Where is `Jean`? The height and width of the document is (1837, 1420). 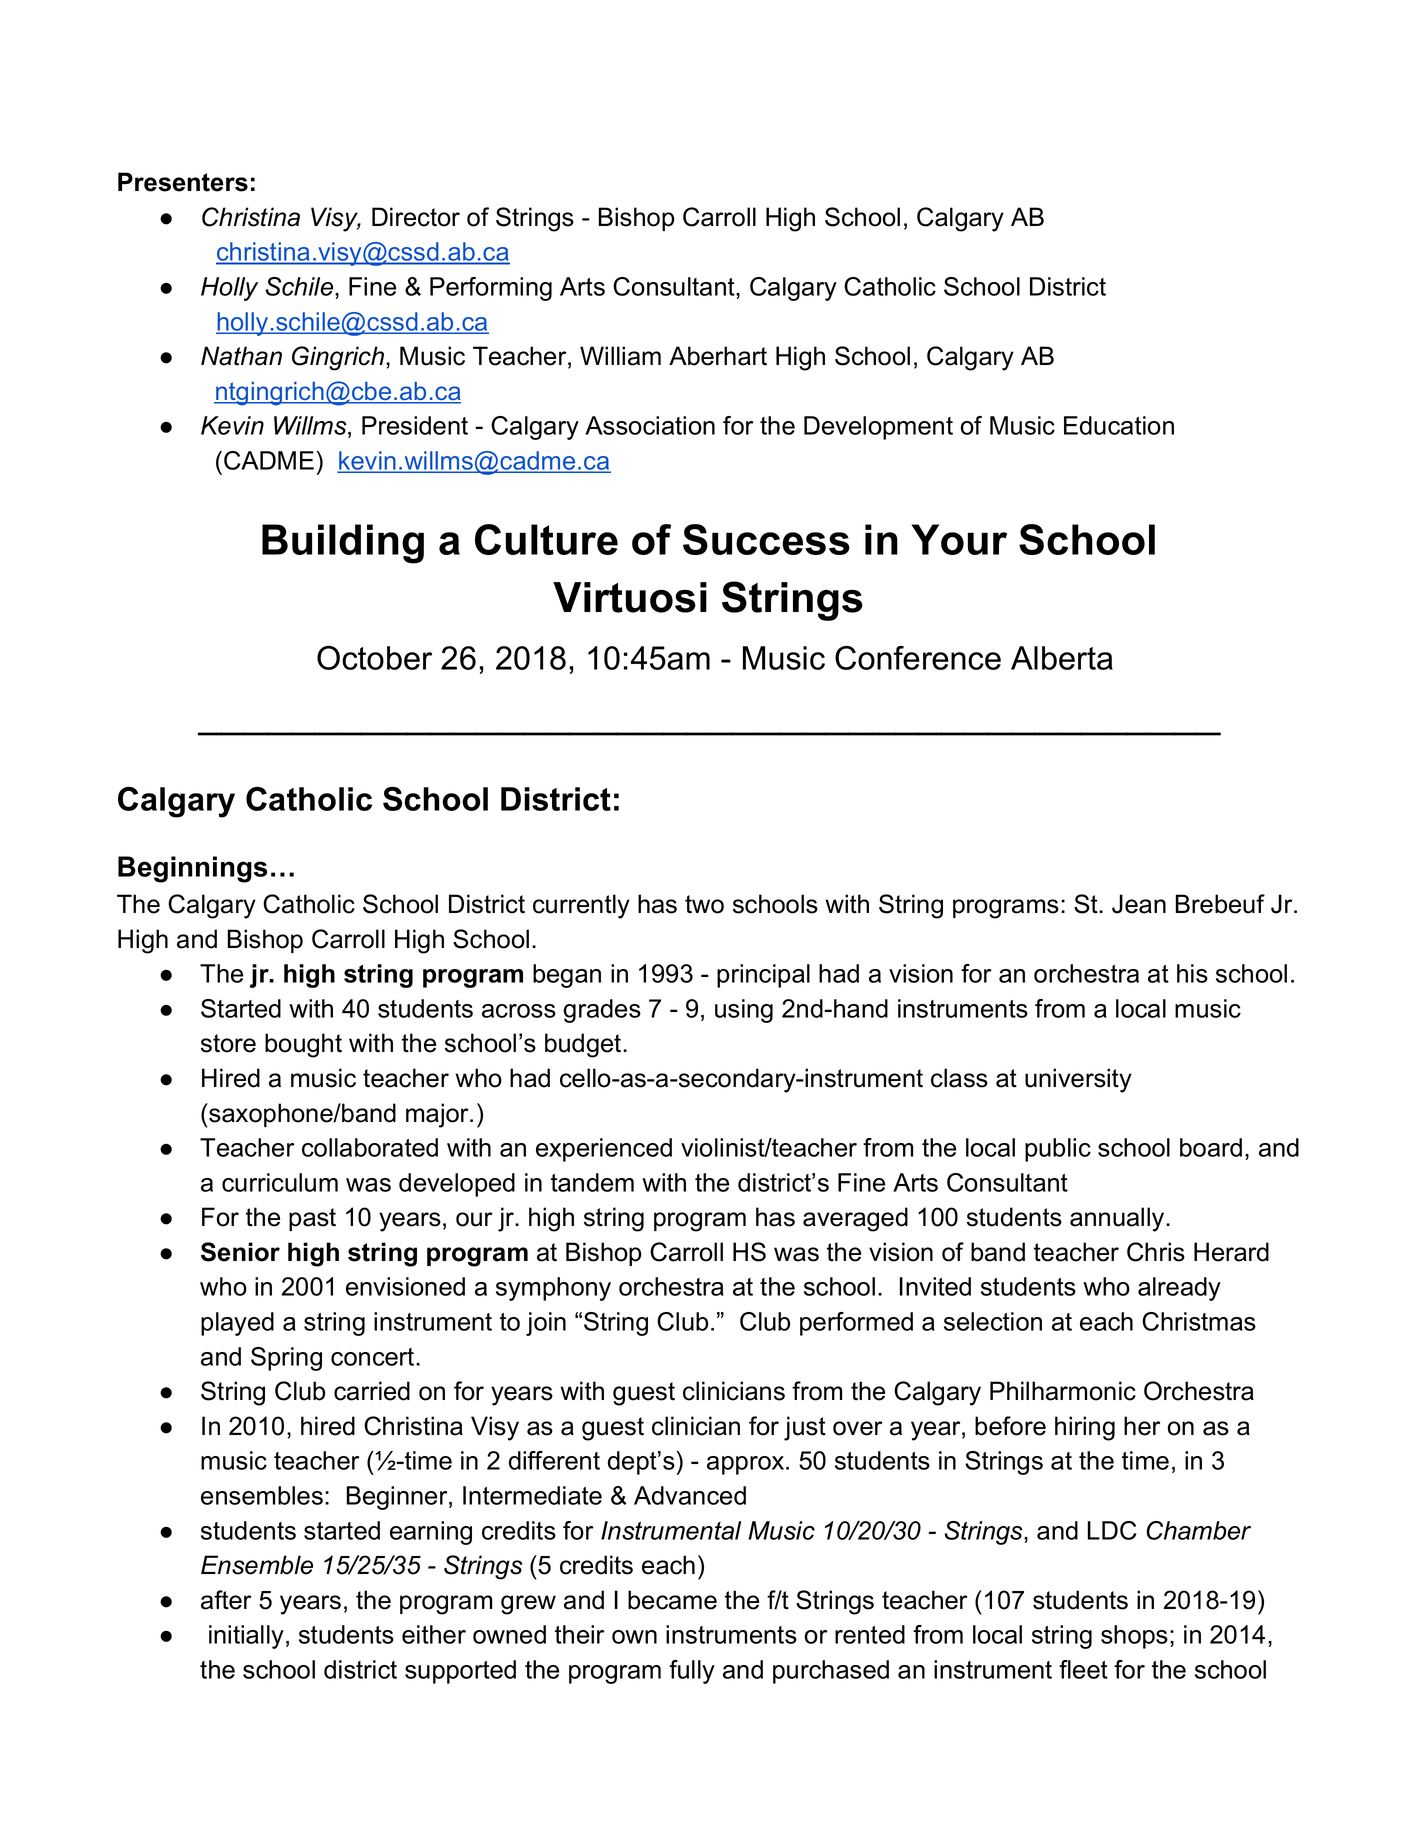
Jean is located at coordinates (1139, 904).
